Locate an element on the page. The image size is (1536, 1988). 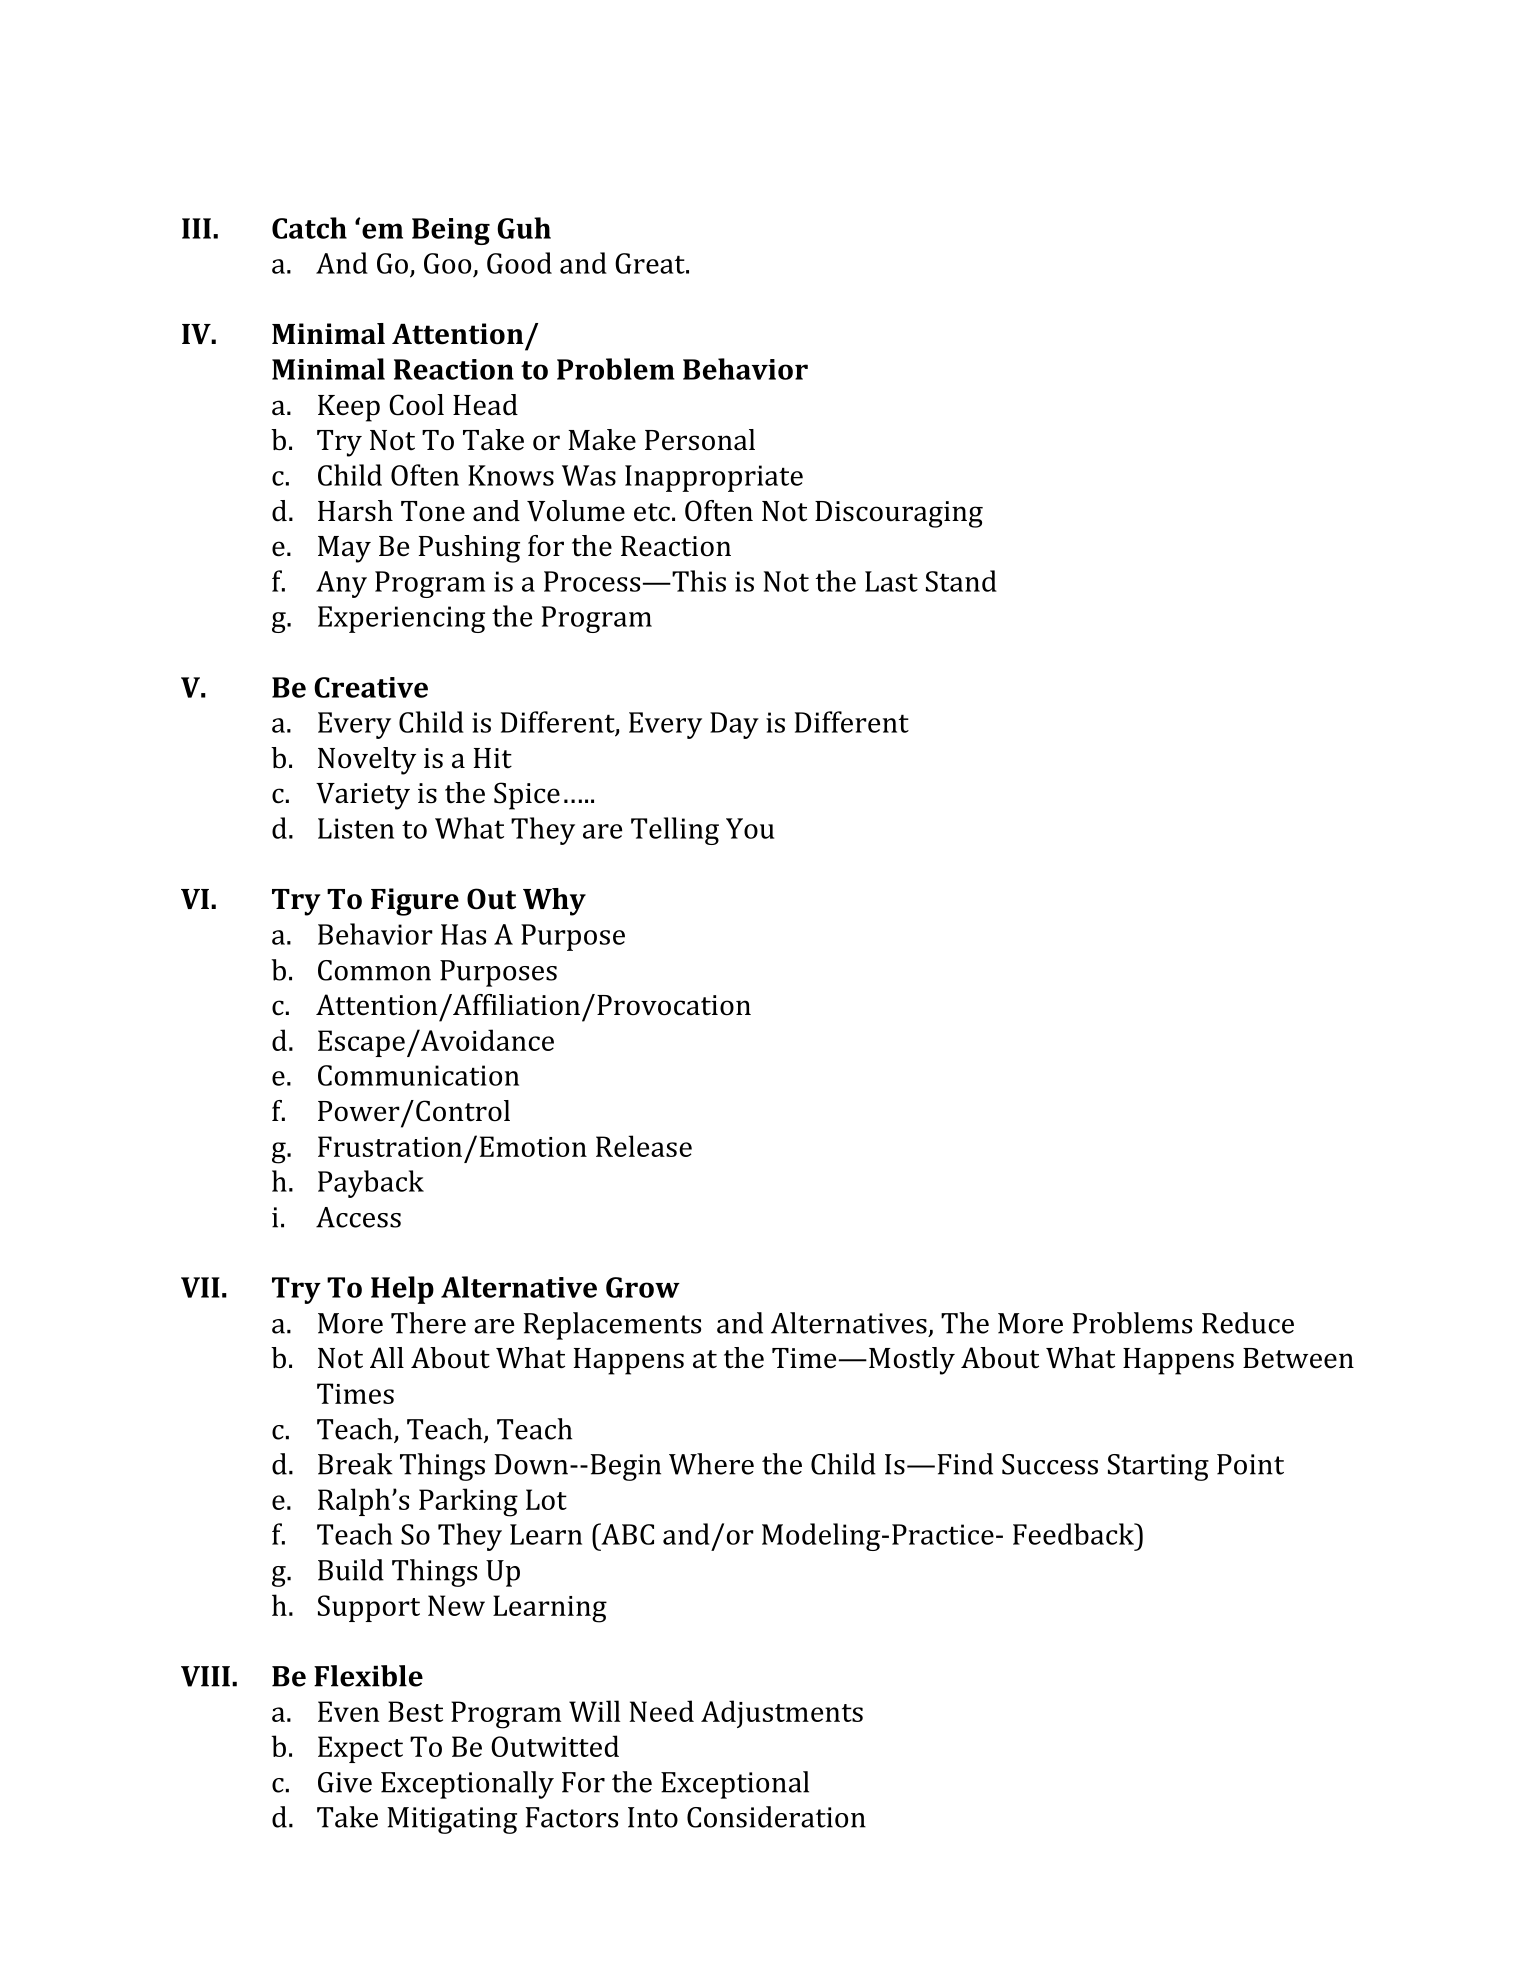
Catch is located at coordinates (309, 228).
